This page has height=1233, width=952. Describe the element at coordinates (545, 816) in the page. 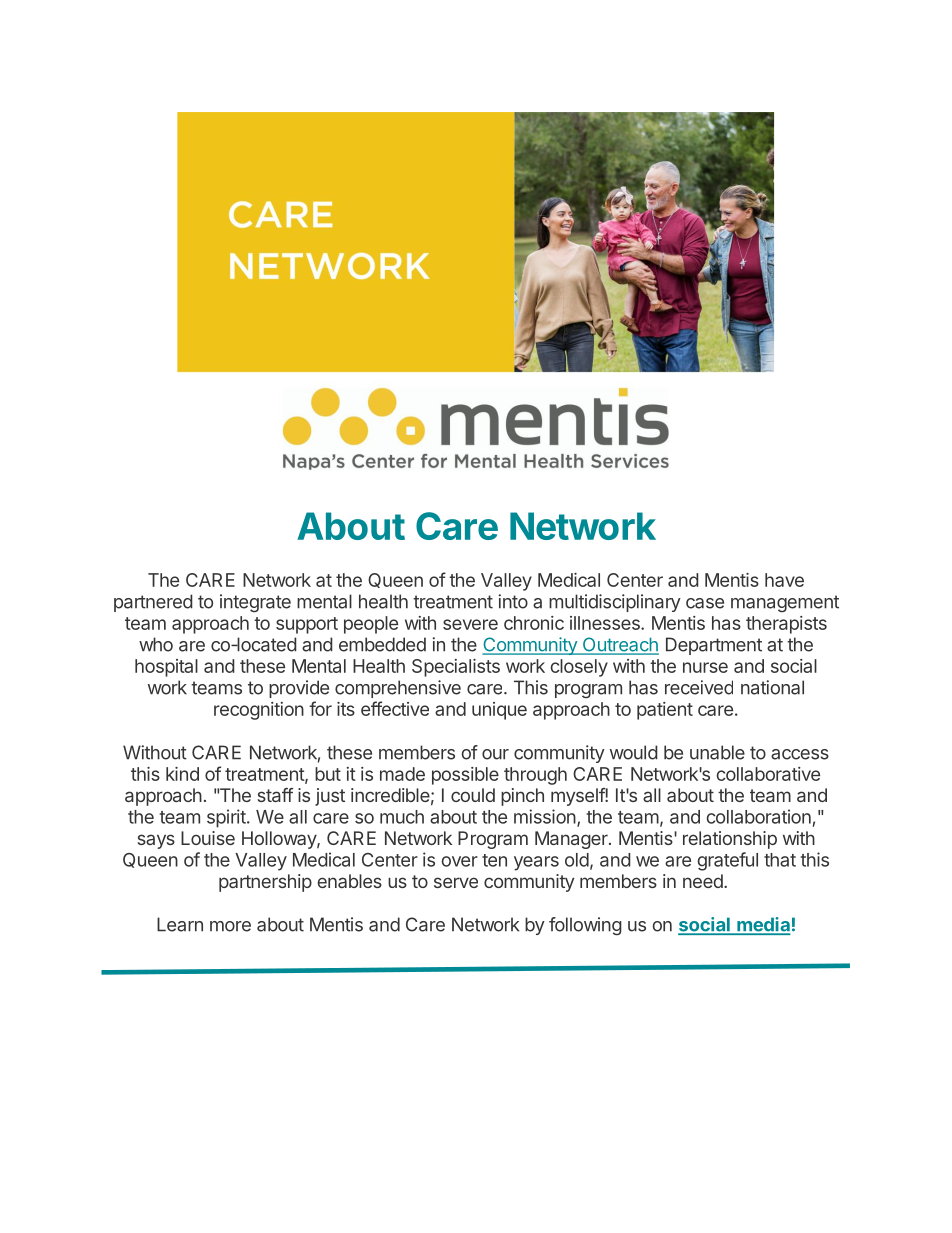

I see `mission` at that location.
